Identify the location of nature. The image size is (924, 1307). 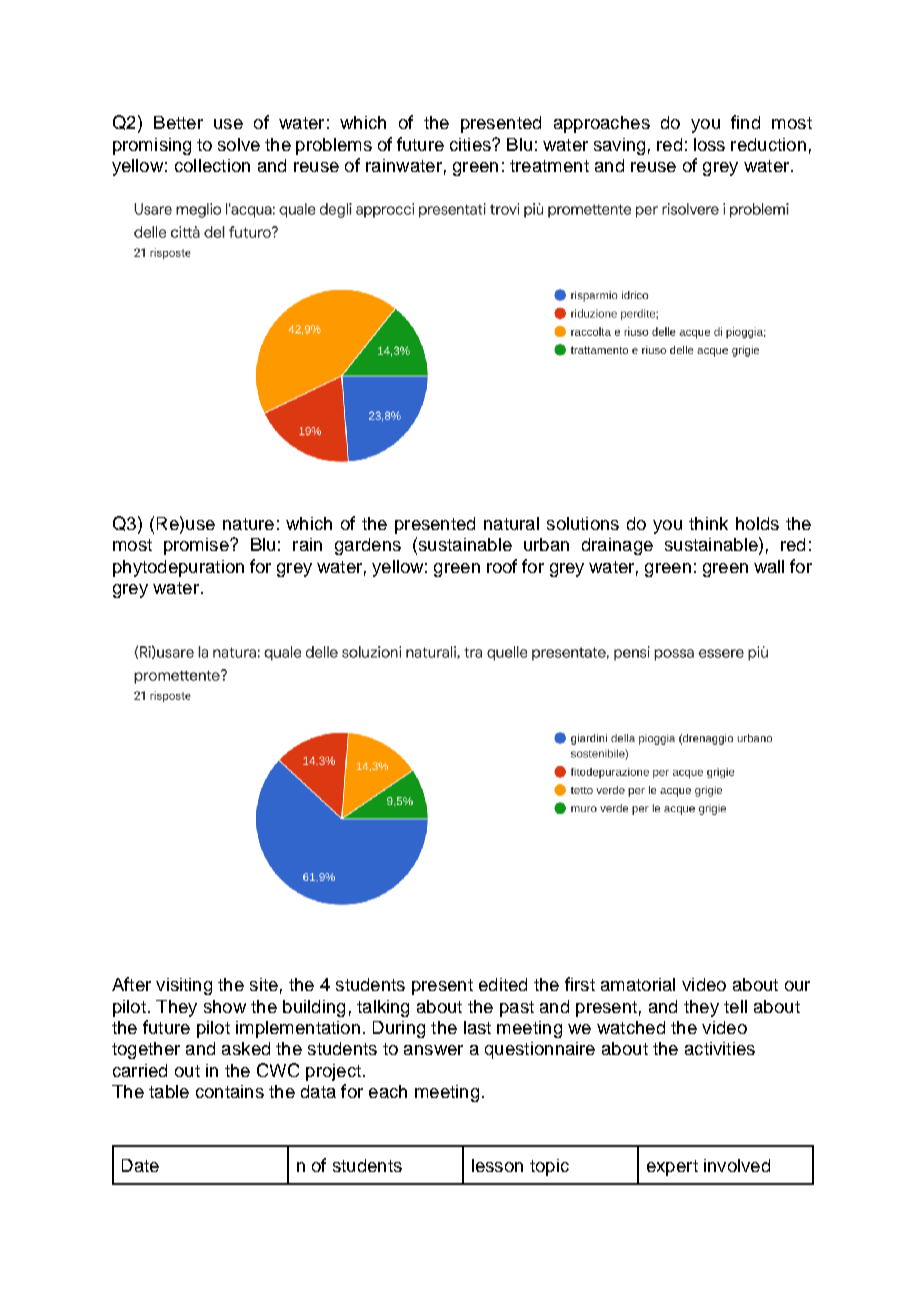
(248, 524).
